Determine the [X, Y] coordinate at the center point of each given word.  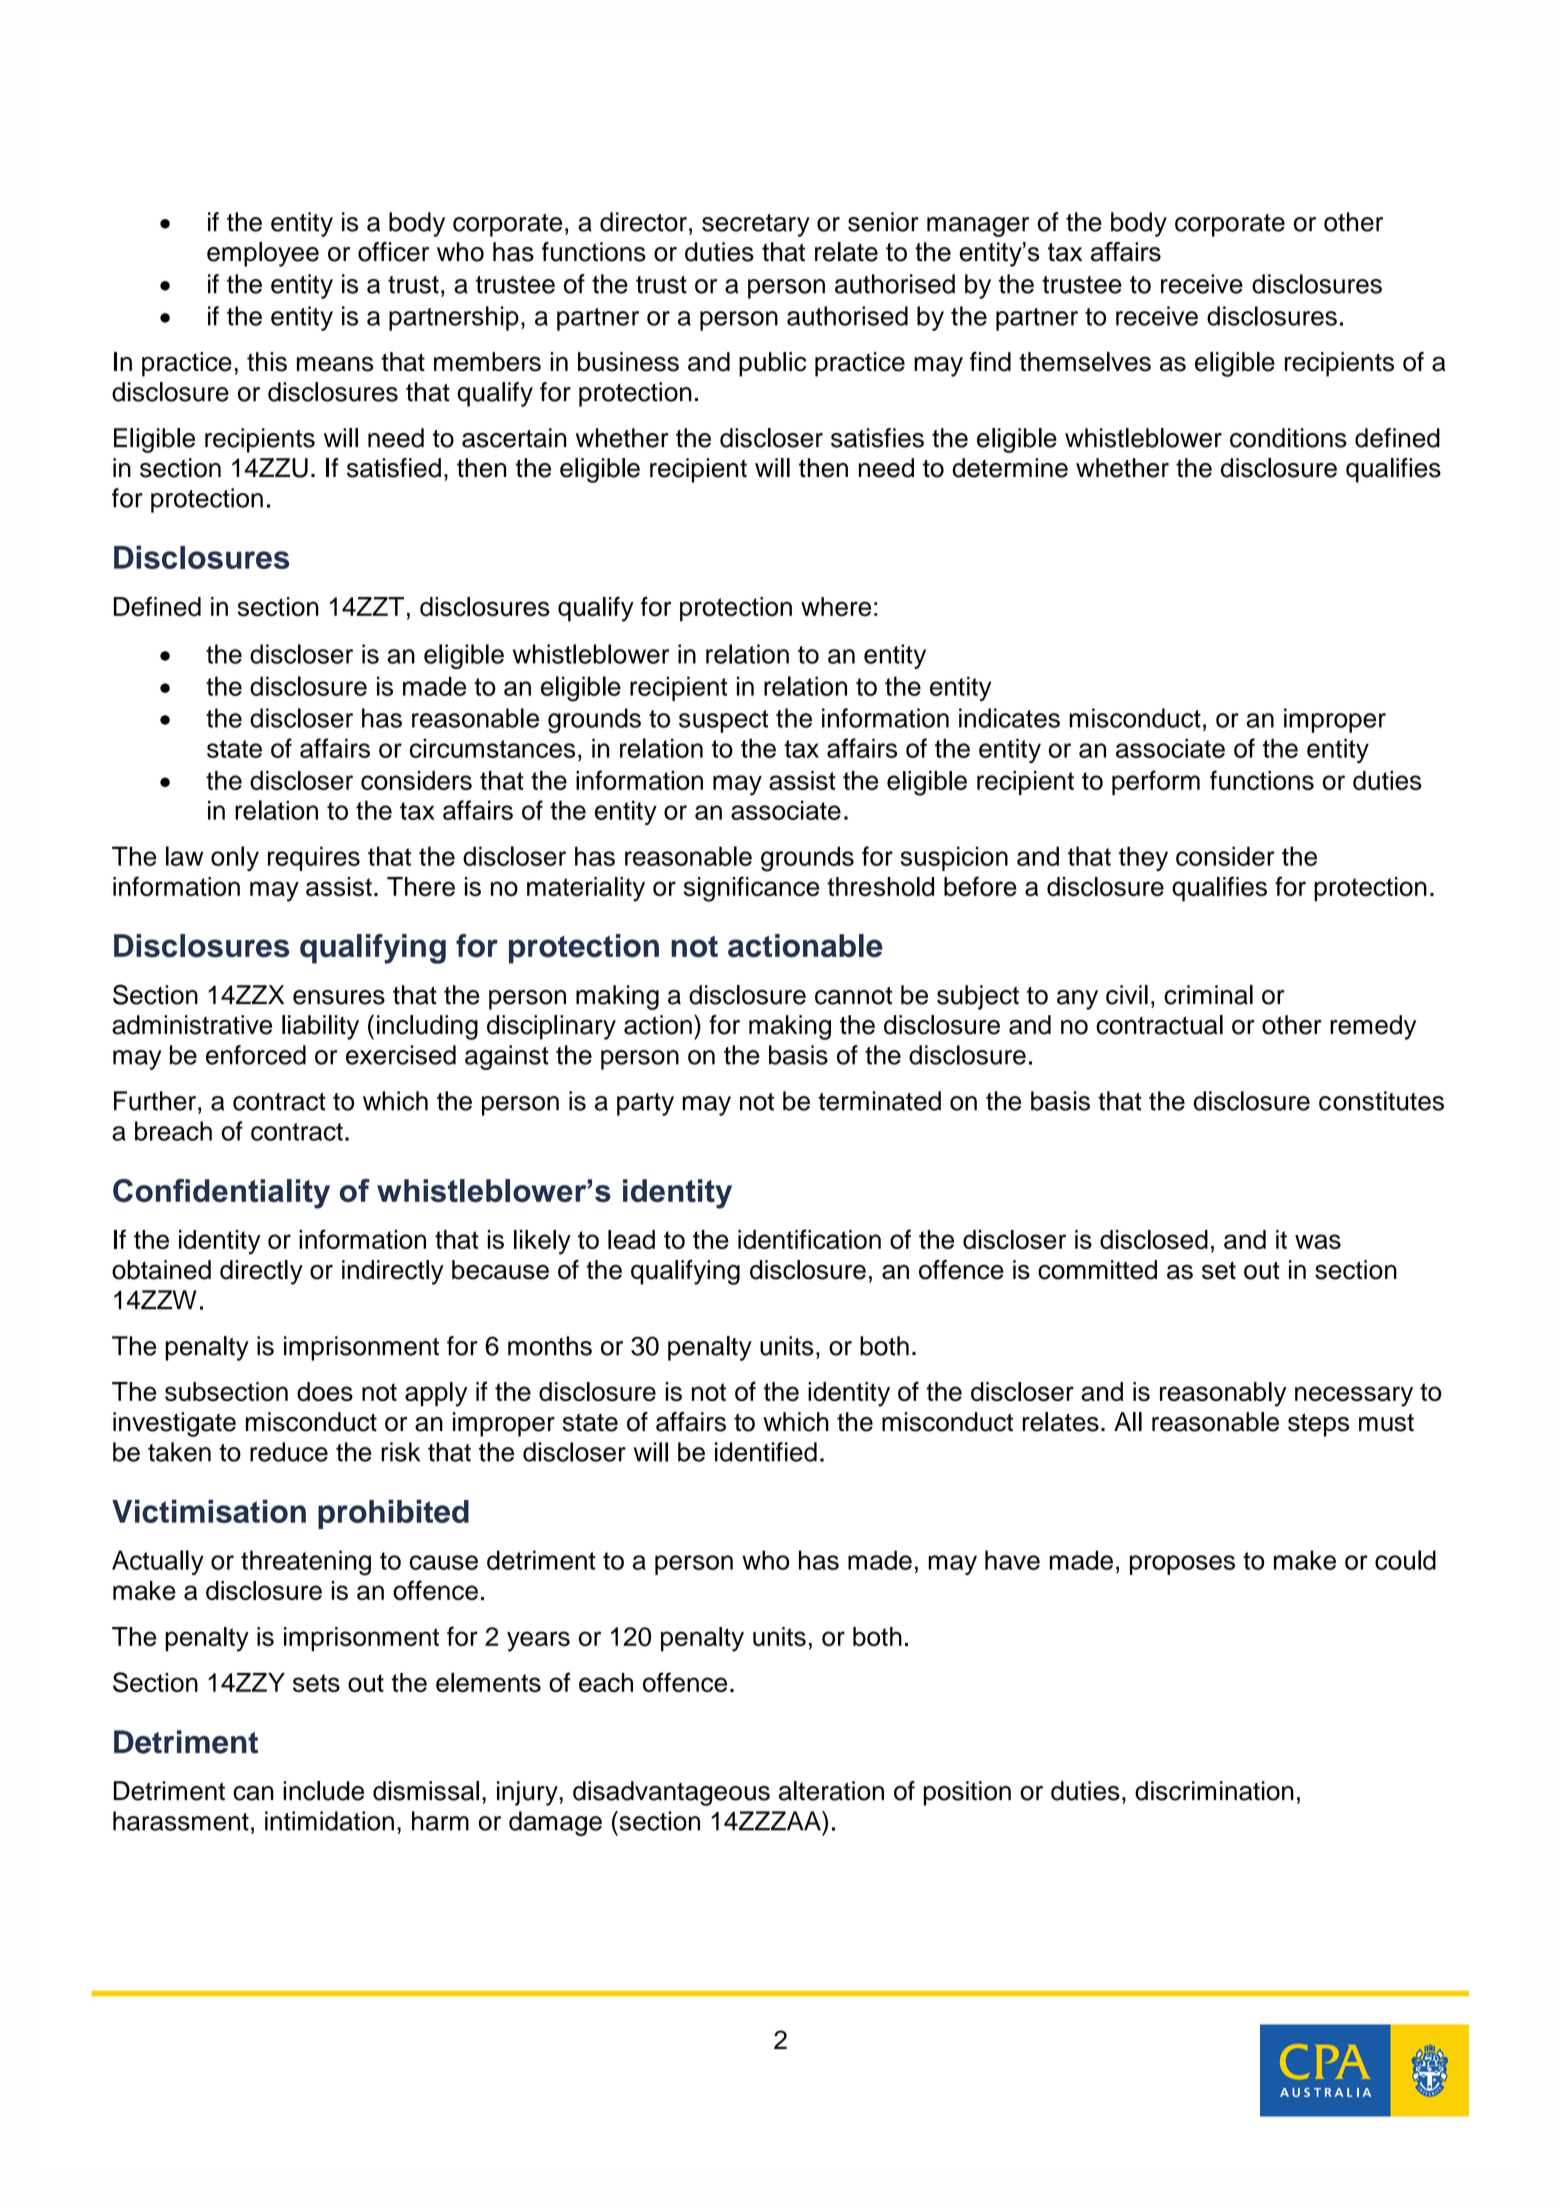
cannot [853, 996]
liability [320, 1027]
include [323, 1791]
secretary [756, 225]
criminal [1208, 995]
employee [263, 254]
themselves [1085, 362]
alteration [831, 1791]
